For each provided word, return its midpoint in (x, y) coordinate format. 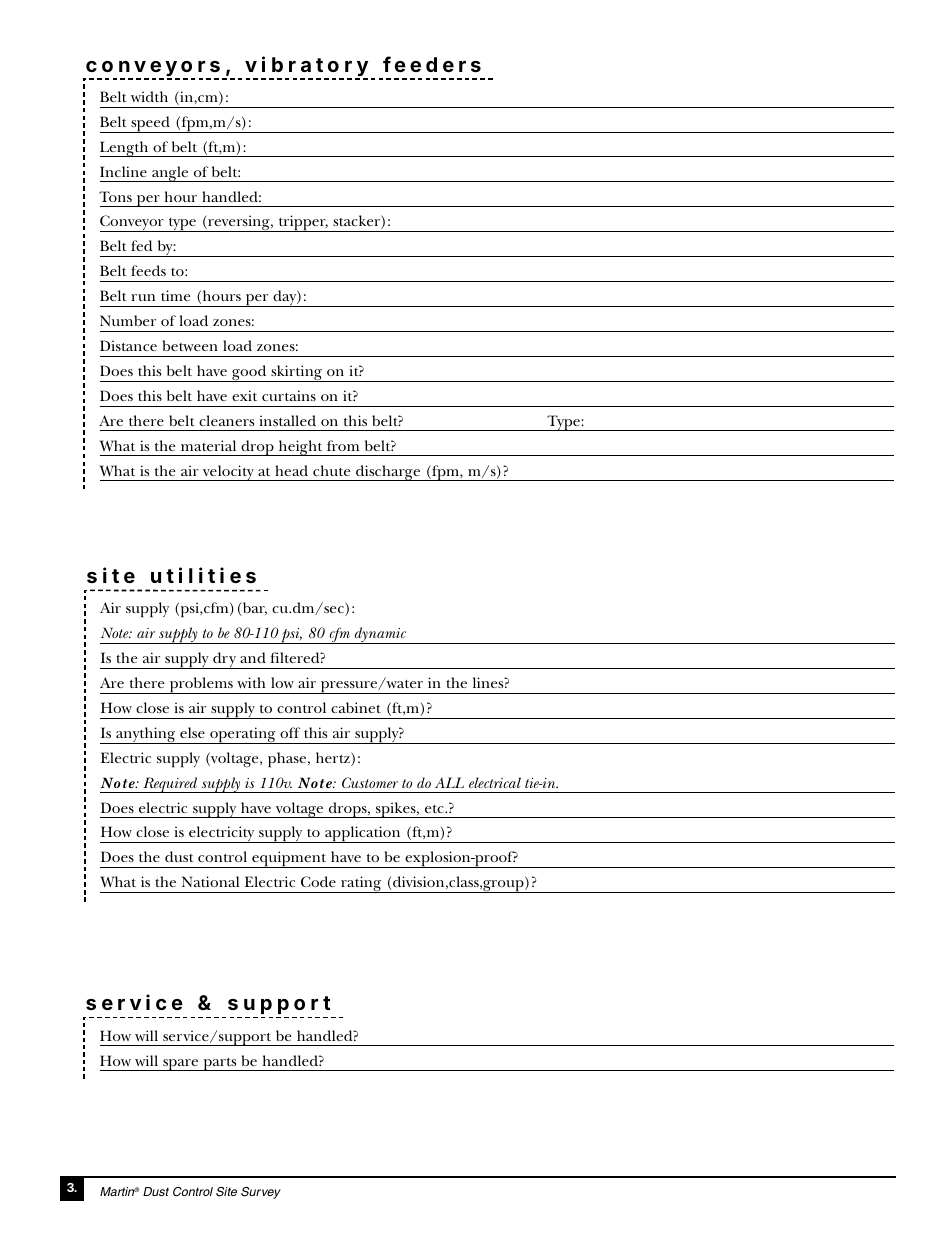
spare (181, 1065)
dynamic (380, 635)
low (282, 682)
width (149, 96)
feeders (432, 64)
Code (318, 881)
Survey (261, 1193)
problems (201, 685)
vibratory (306, 67)
